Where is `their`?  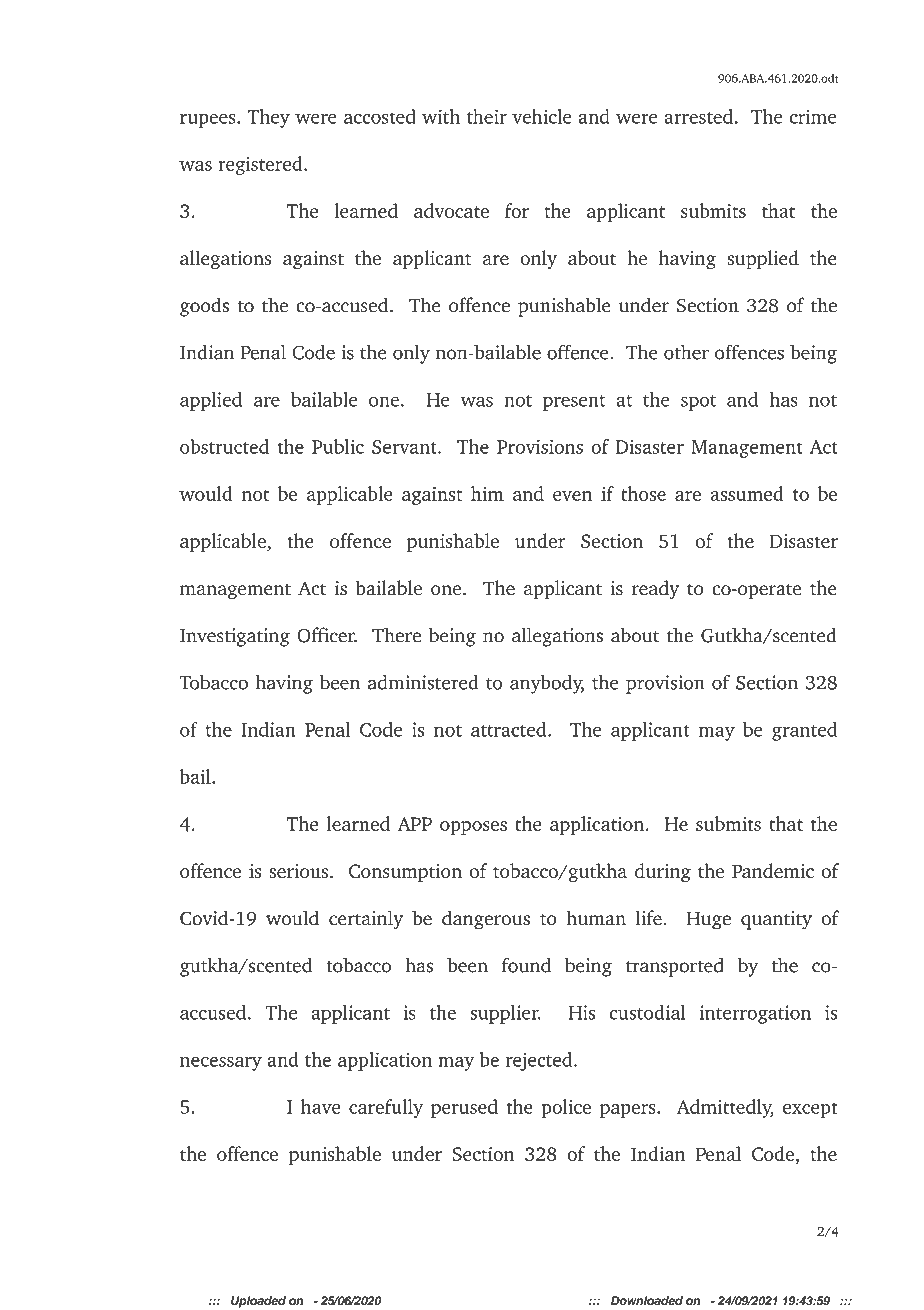 their is located at coordinates (487, 116).
